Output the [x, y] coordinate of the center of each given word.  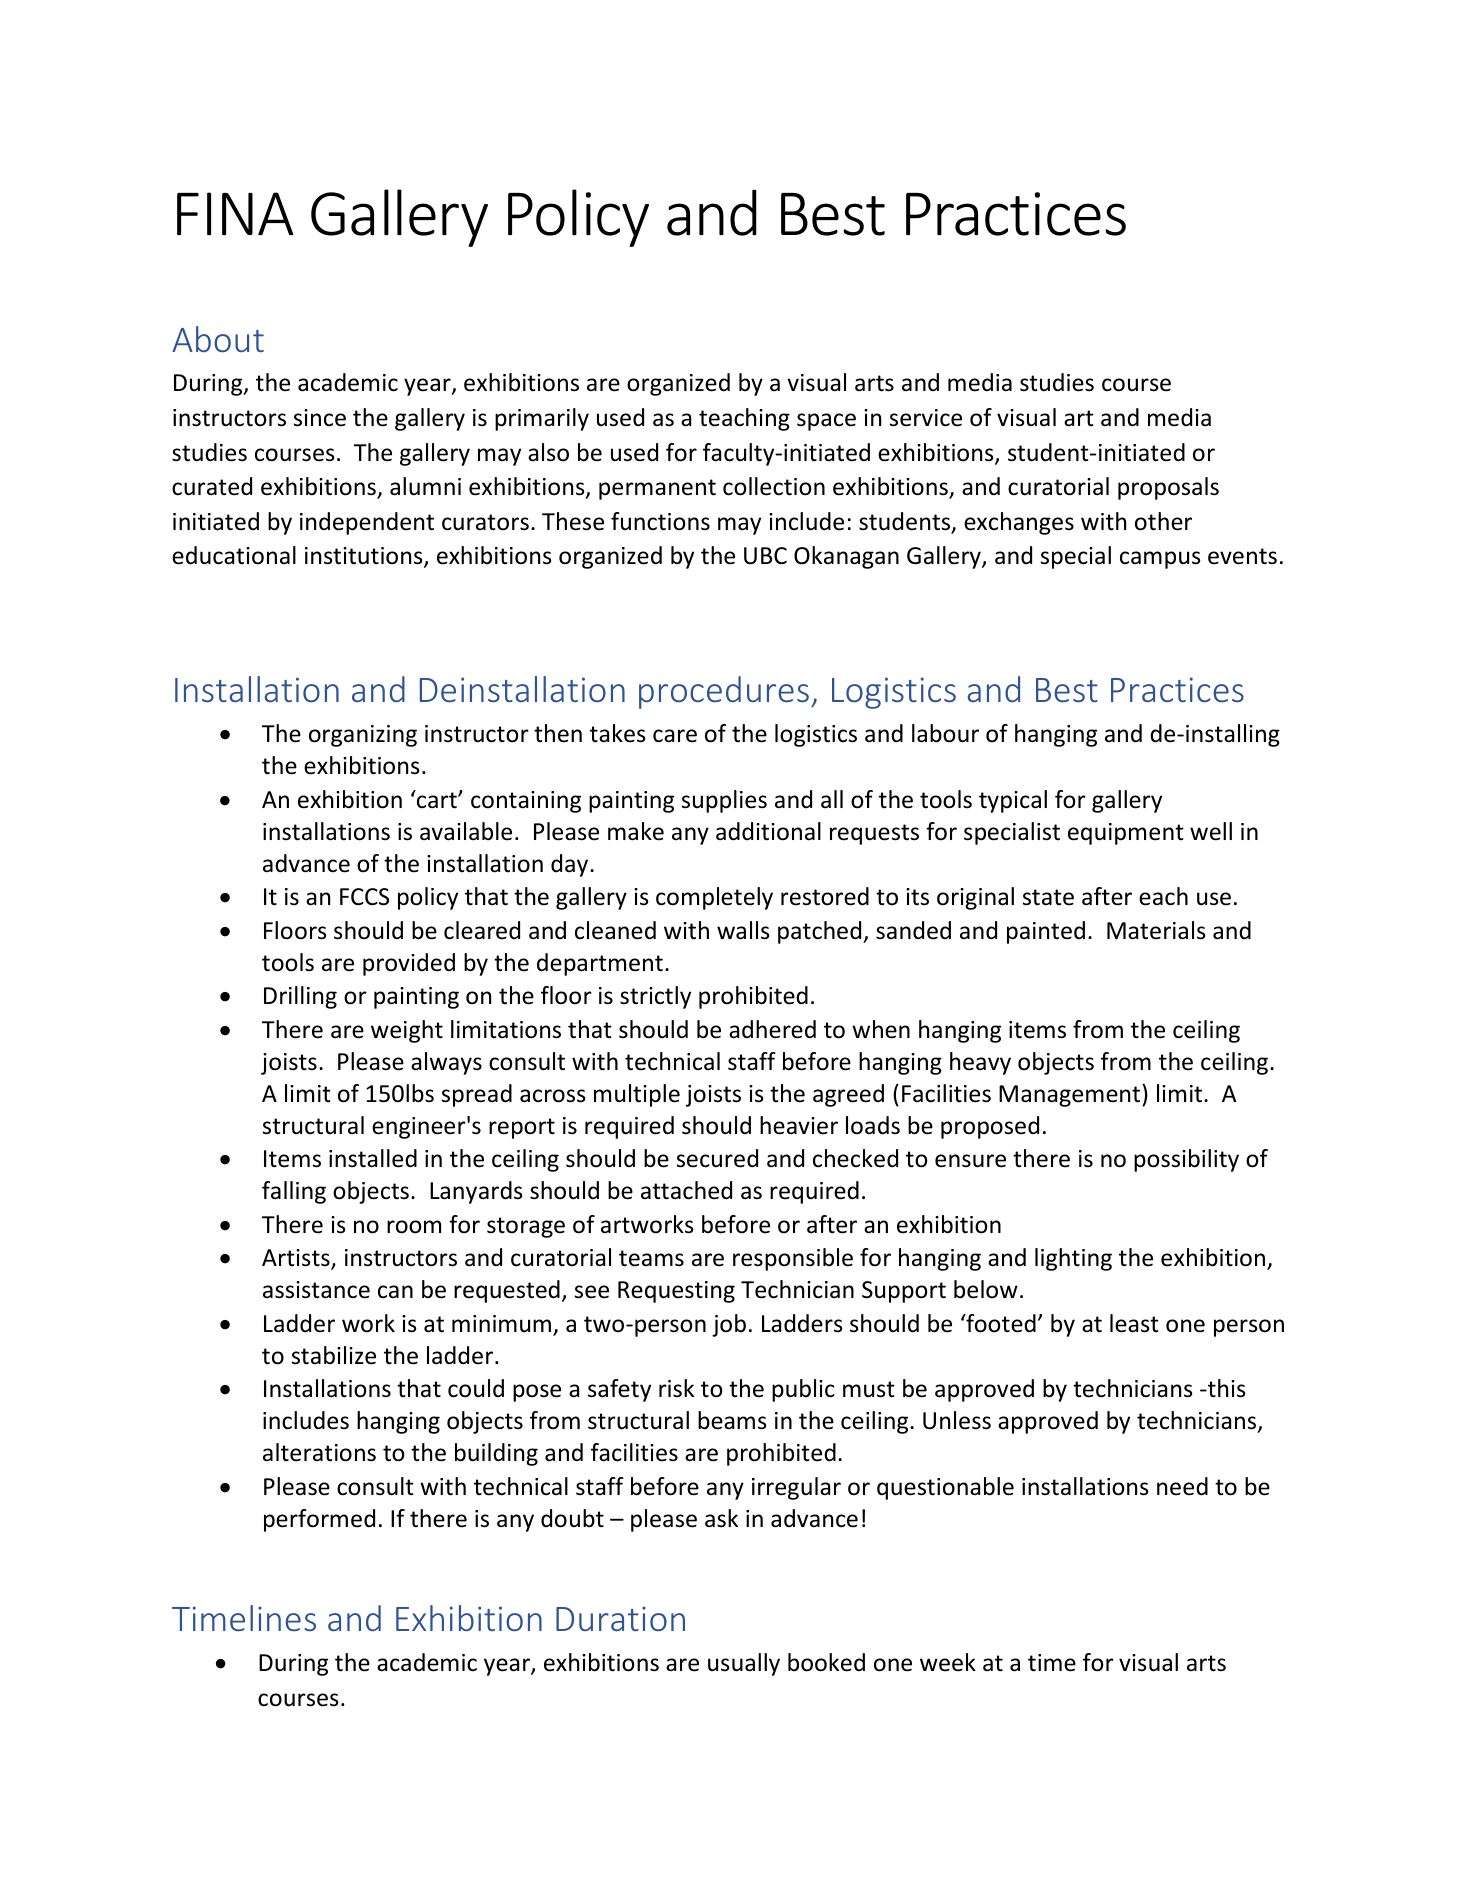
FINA [235, 214]
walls [743, 930]
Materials [1156, 930]
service [926, 418]
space [826, 422]
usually [744, 1664]
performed [319, 1520]
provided [409, 964]
